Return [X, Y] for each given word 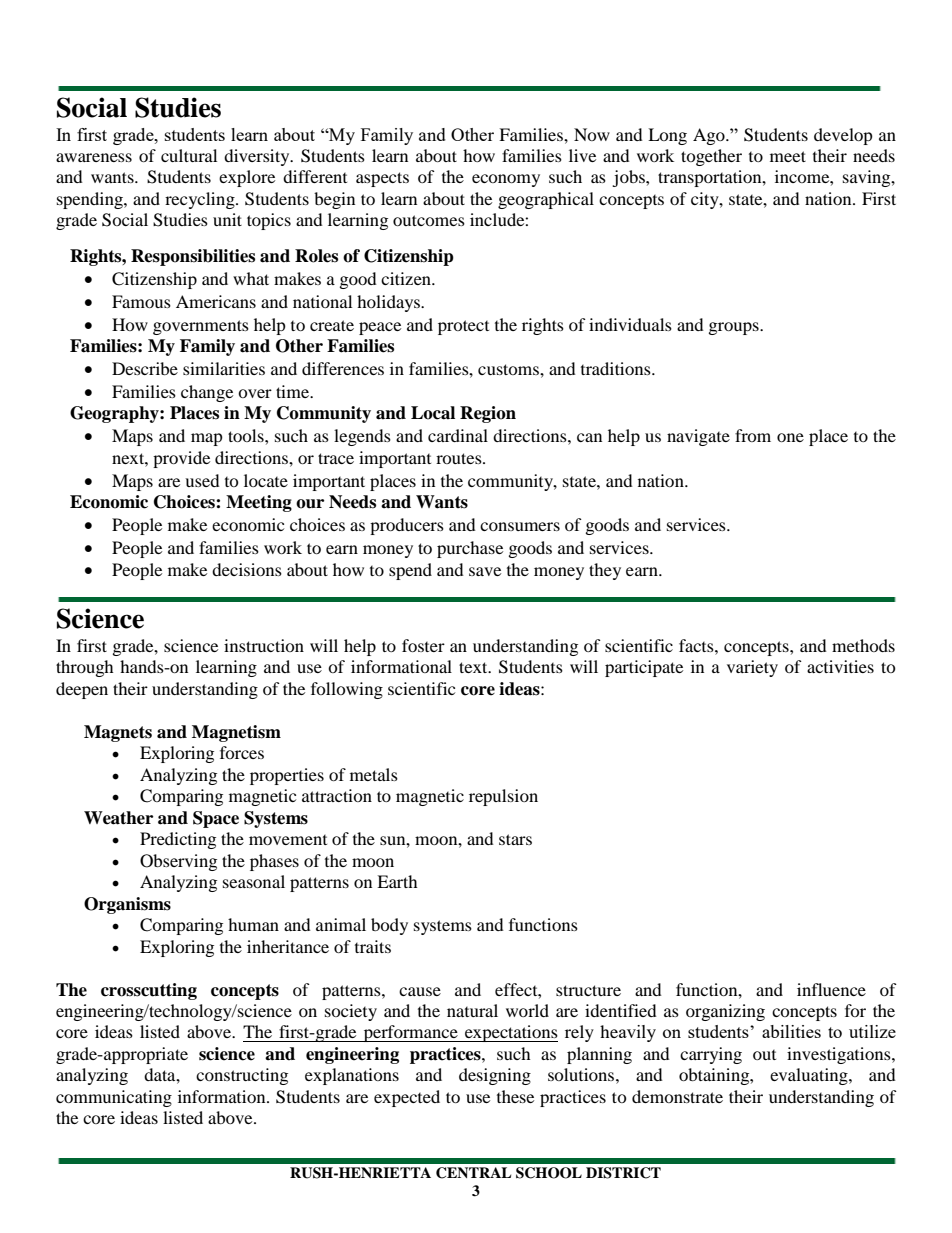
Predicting [178, 840]
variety [752, 668]
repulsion [503, 797]
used [202, 480]
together [711, 157]
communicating [114, 1098]
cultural [189, 155]
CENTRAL [473, 1173]
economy [506, 180]
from [753, 435]
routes [460, 458]
